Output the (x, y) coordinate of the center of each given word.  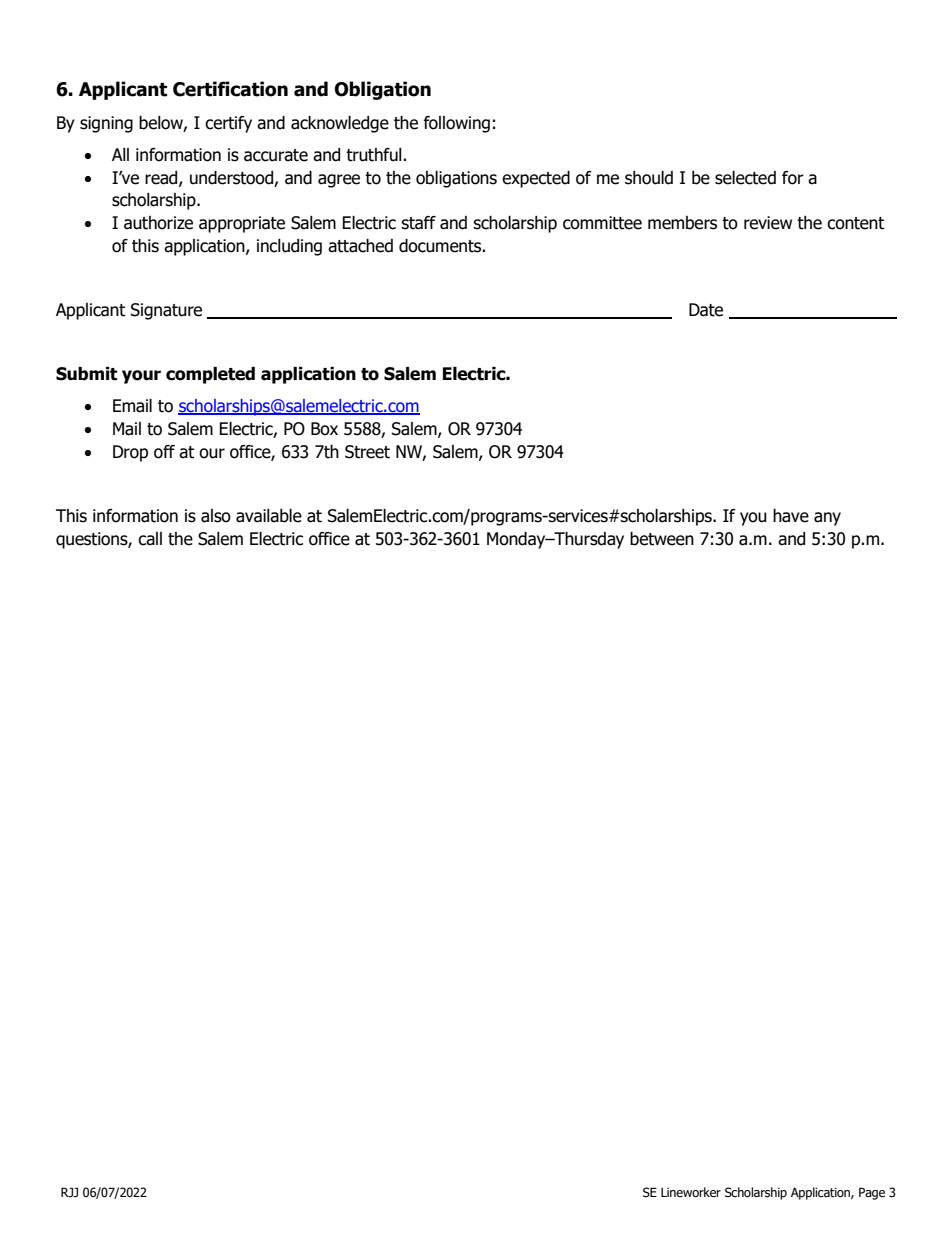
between (662, 539)
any (827, 519)
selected (745, 178)
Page (872, 1193)
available (269, 516)
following (457, 124)
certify (228, 124)
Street (367, 452)
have (791, 516)
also (216, 516)
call (150, 539)
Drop (130, 453)
